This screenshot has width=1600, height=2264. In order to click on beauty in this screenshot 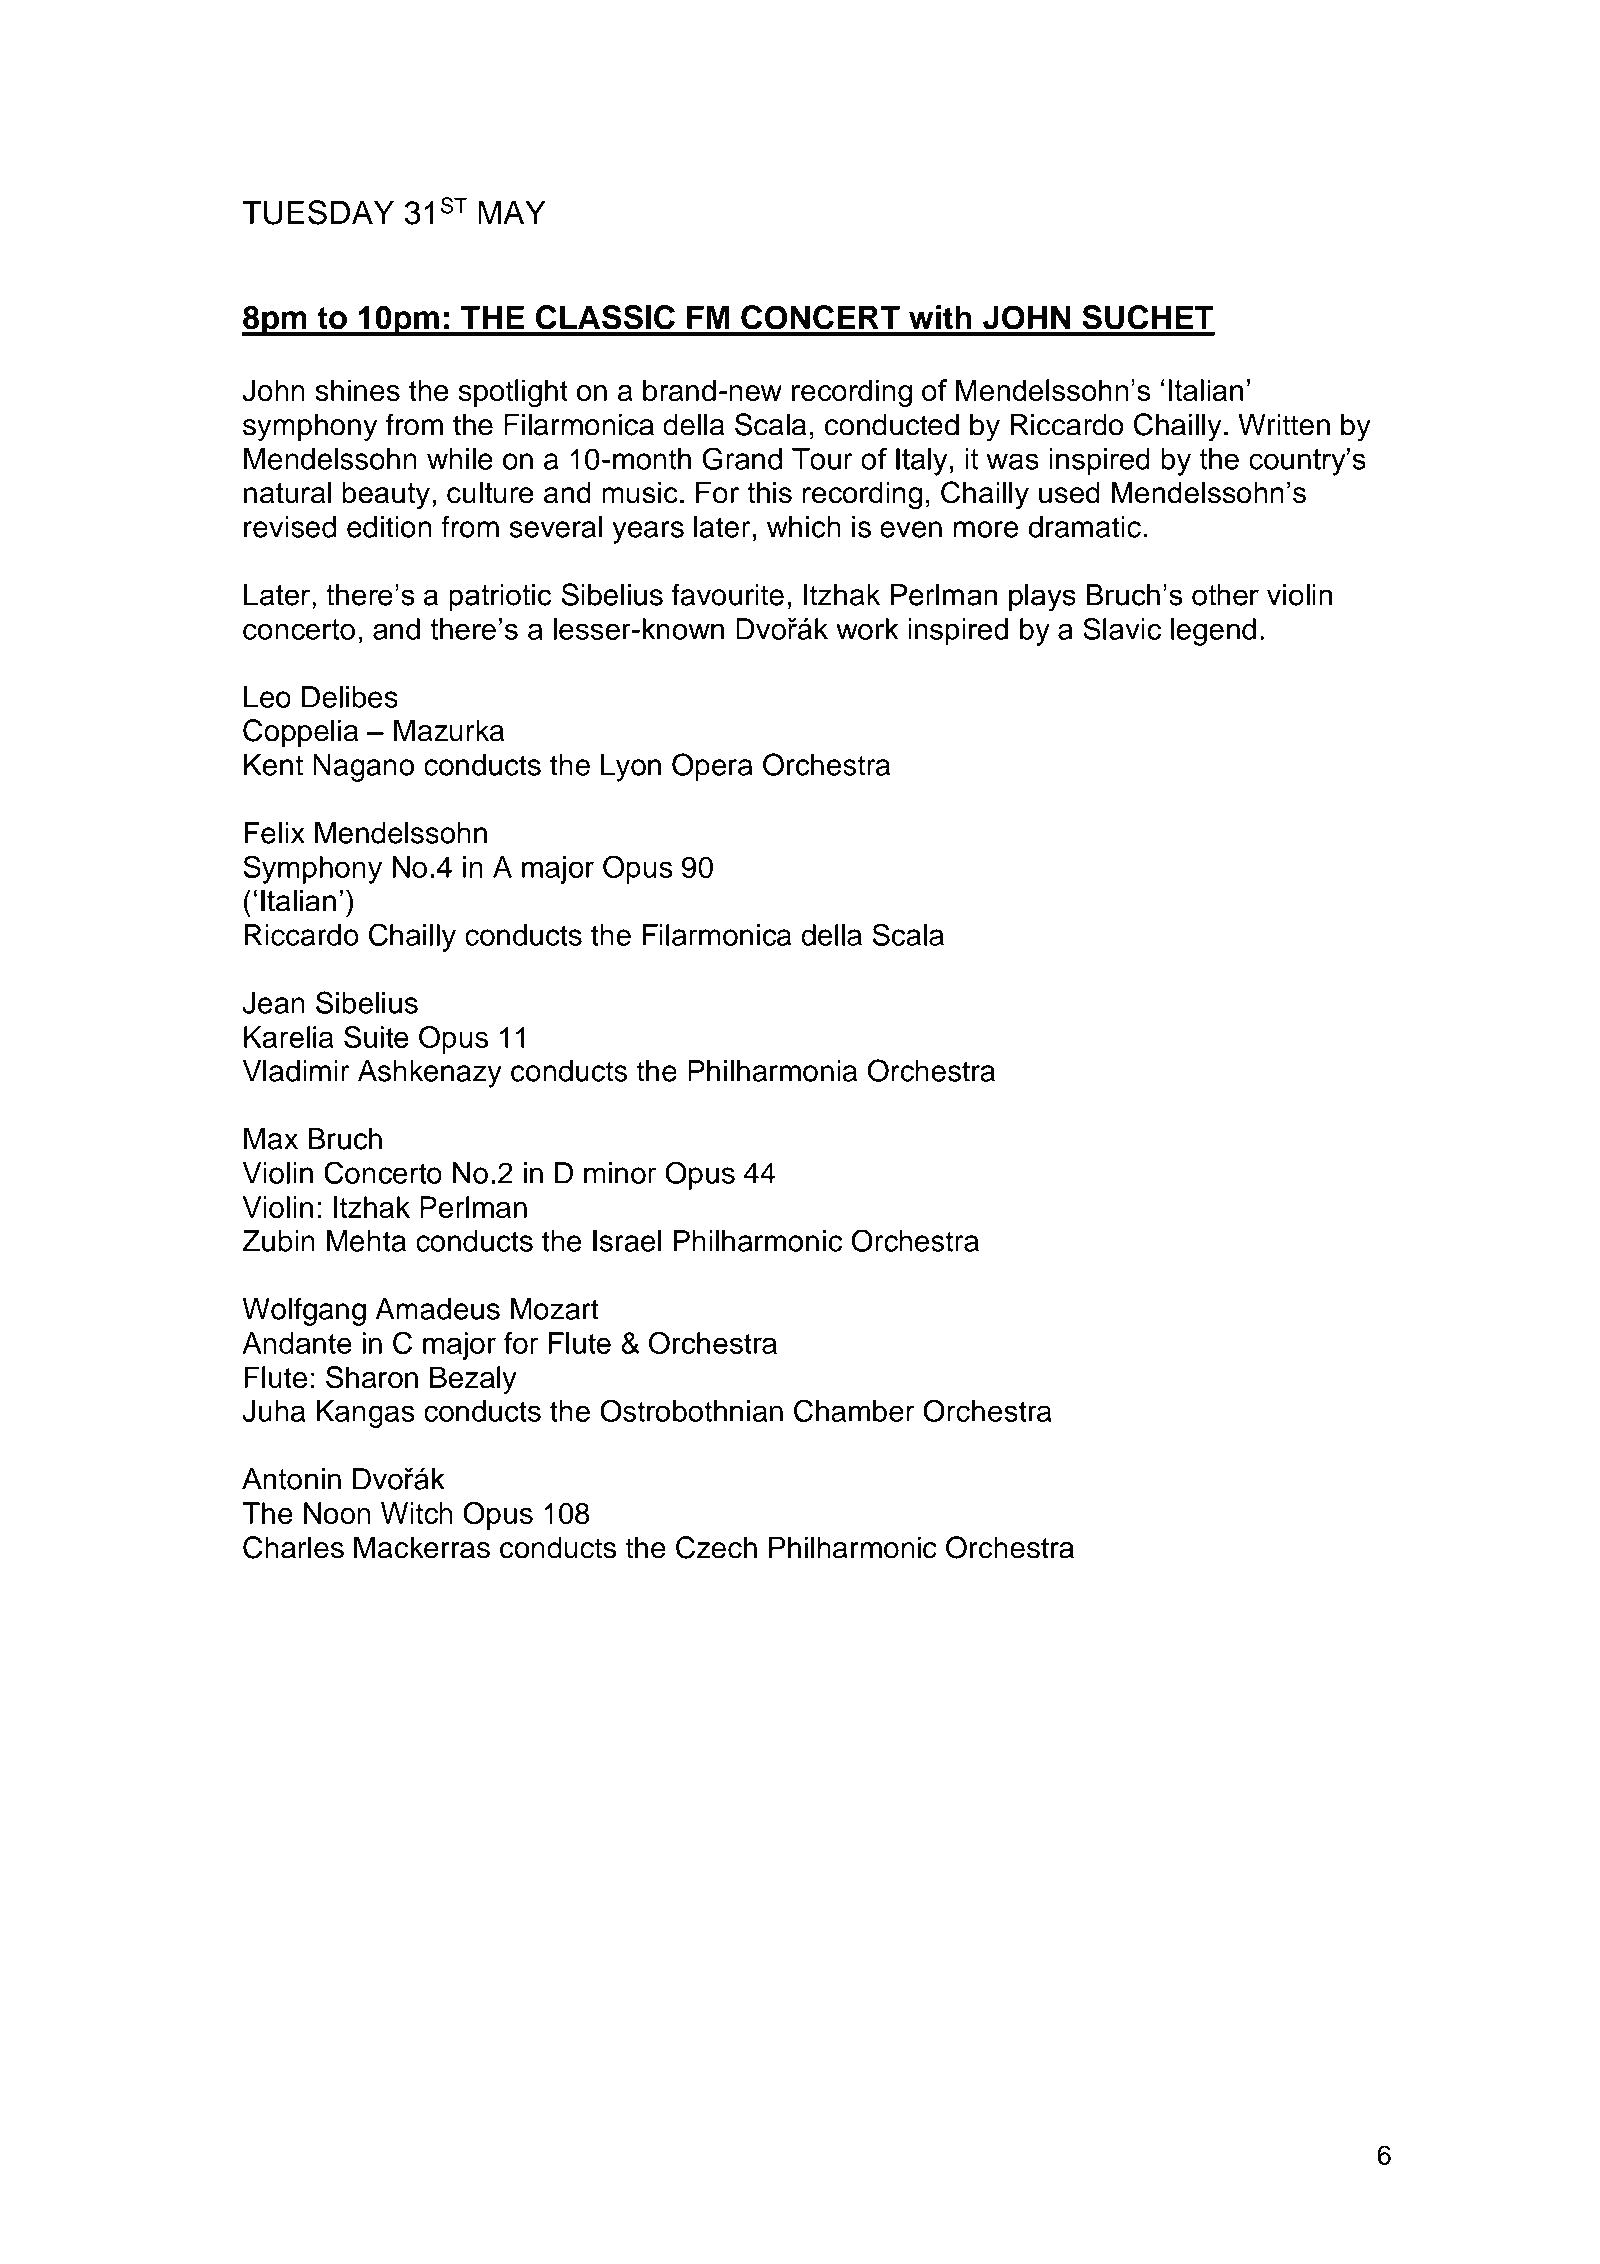, I will do `click(386, 495)`.
